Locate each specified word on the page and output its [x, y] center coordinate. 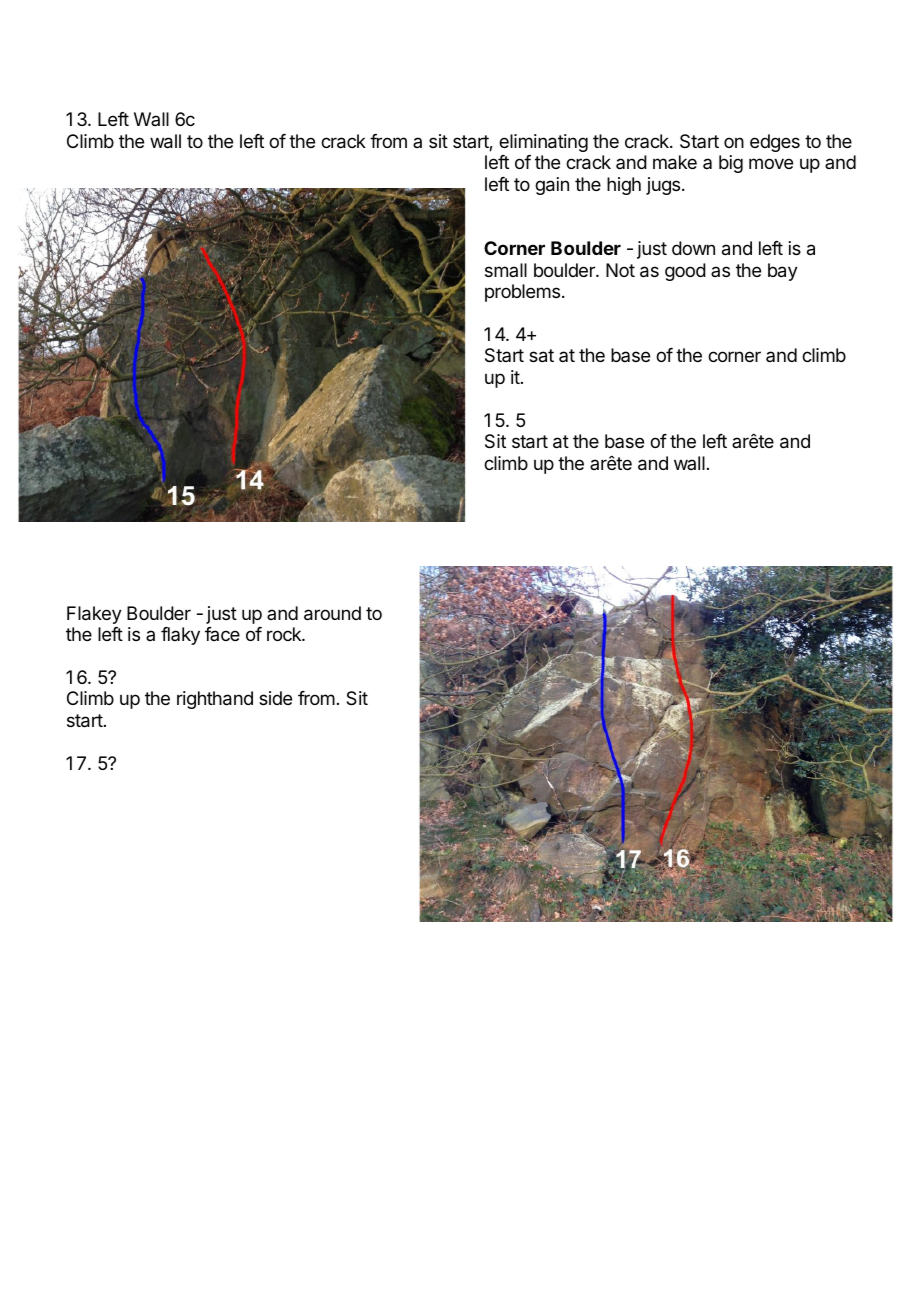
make [675, 162]
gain [552, 186]
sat [541, 356]
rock [285, 634]
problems [522, 293]
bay [783, 272]
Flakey [94, 615]
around [332, 613]
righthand [215, 700]
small [506, 270]
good [685, 272]
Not [620, 270]
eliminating [543, 143]
